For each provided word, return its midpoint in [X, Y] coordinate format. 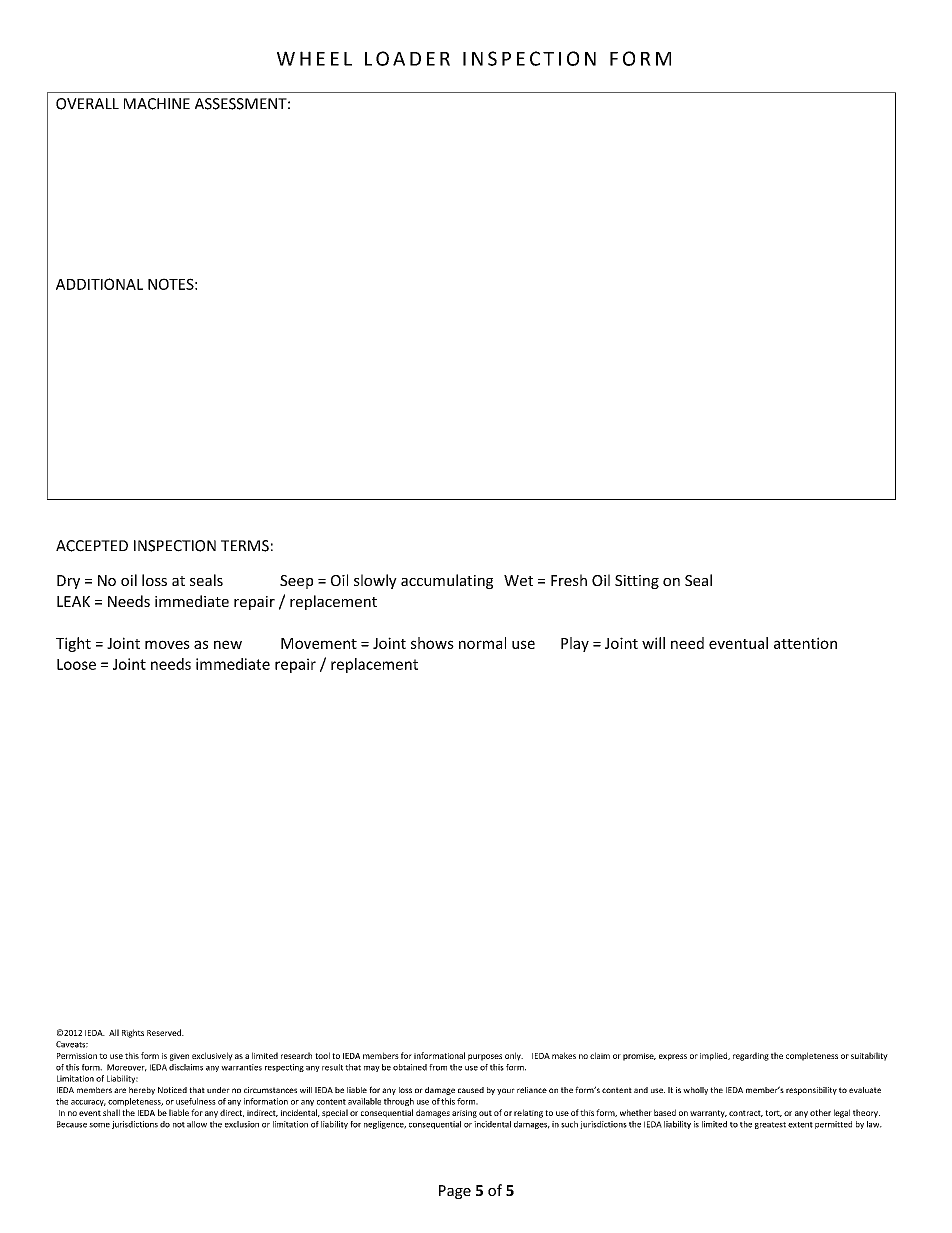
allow [197, 1124]
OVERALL [87, 104]
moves [167, 644]
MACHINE [157, 104]
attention [805, 643]
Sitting [637, 582]
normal [482, 643]
